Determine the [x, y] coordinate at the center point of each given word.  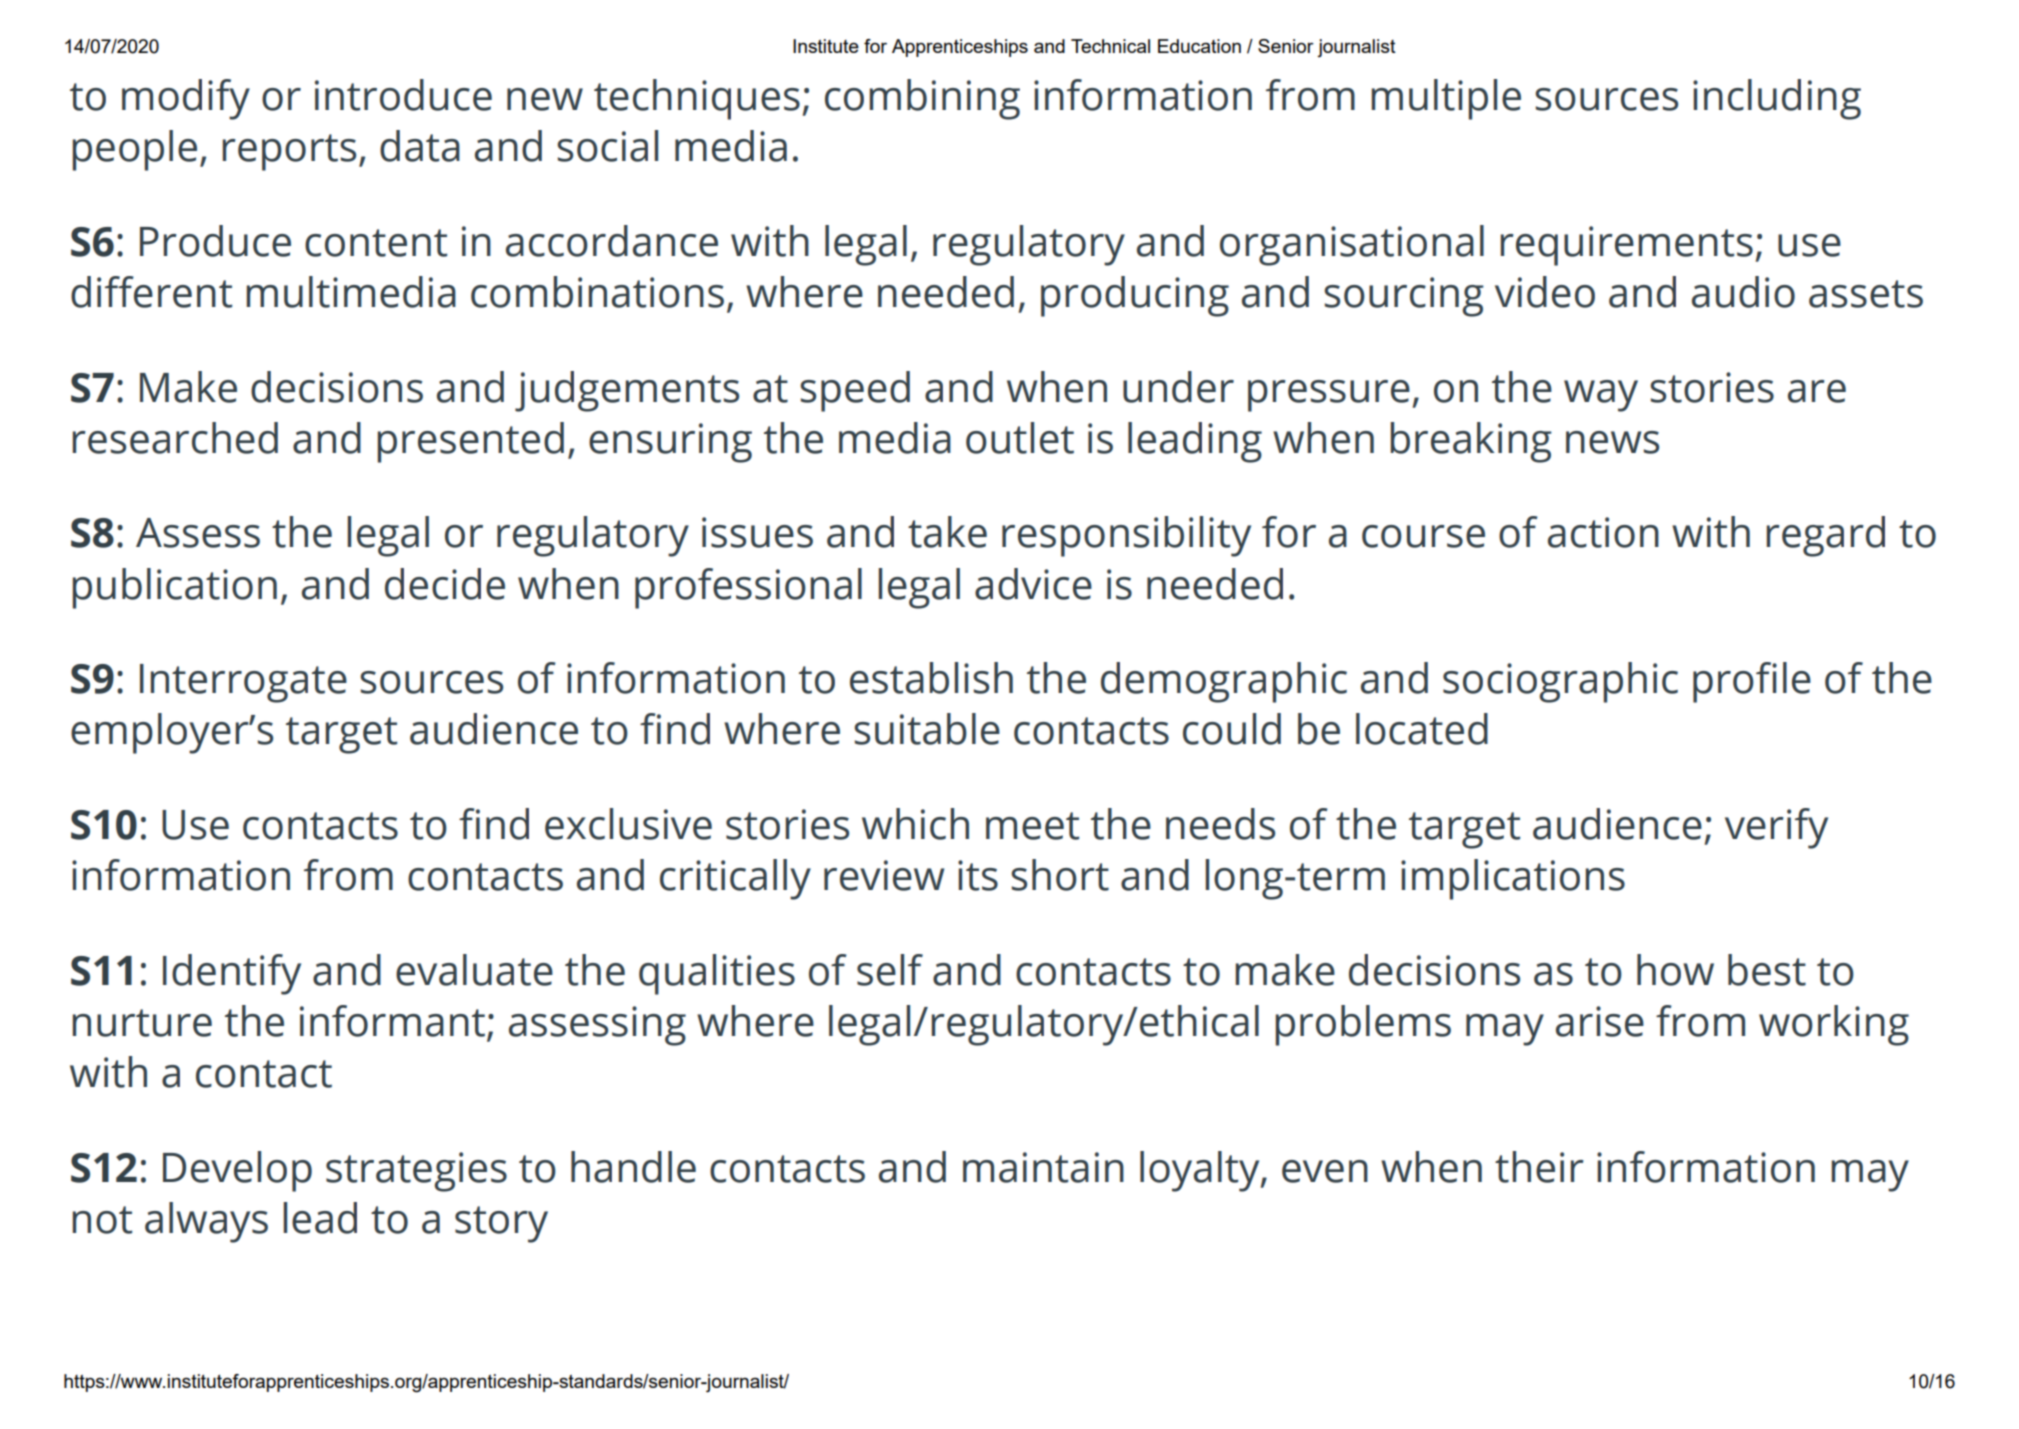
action [1603, 532]
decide [445, 584]
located [1422, 729]
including [1777, 99]
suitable [927, 729]
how [1675, 970]
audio [1743, 292]
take [947, 532]
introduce [403, 95]
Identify [232, 974]
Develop [237, 1171]
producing [1135, 296]
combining [922, 99]
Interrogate [243, 683]
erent [182, 292]
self [890, 970]
